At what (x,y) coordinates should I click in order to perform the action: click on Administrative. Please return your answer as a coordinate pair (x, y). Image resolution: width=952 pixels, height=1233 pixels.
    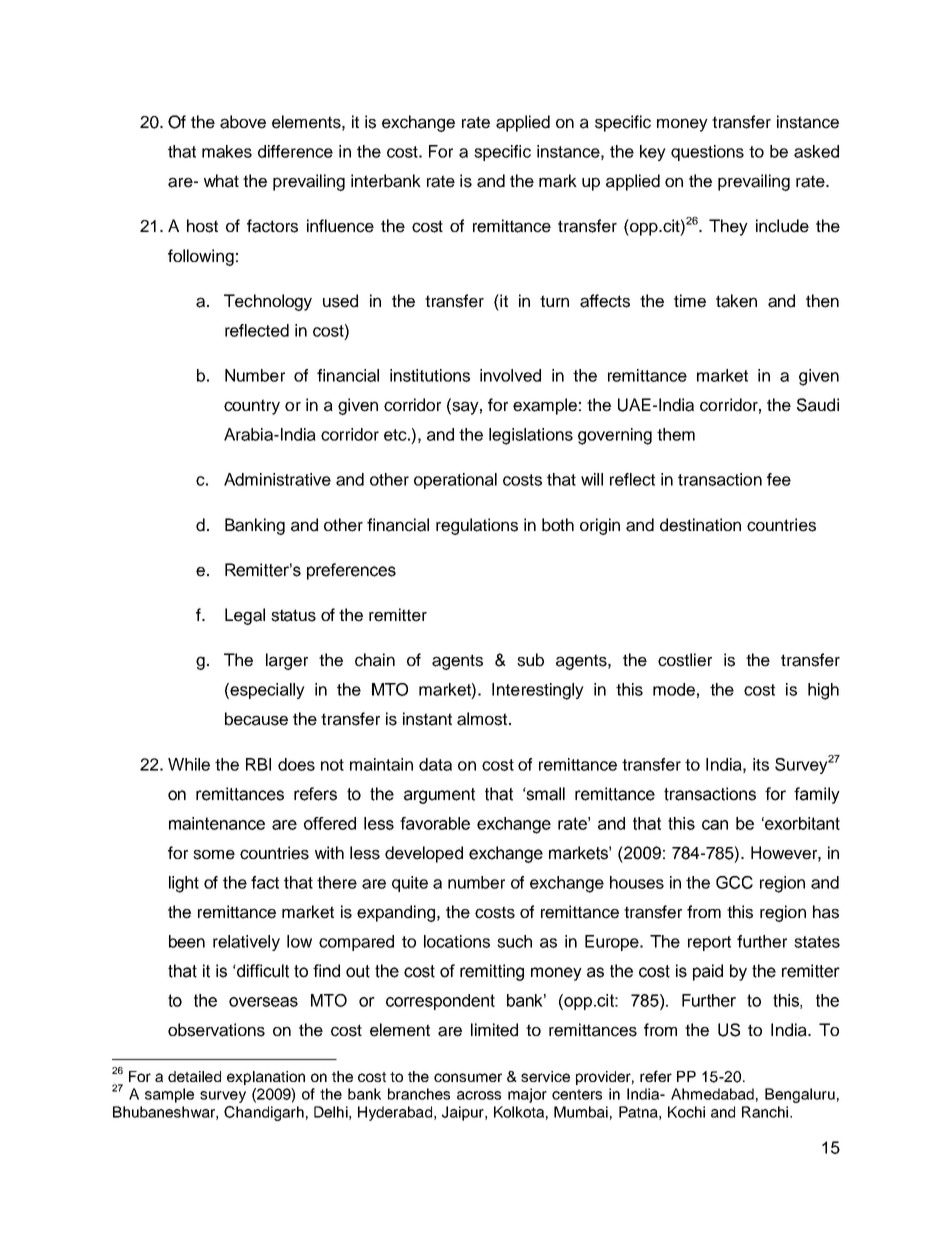
    Looking at the image, I should click on (277, 479).
